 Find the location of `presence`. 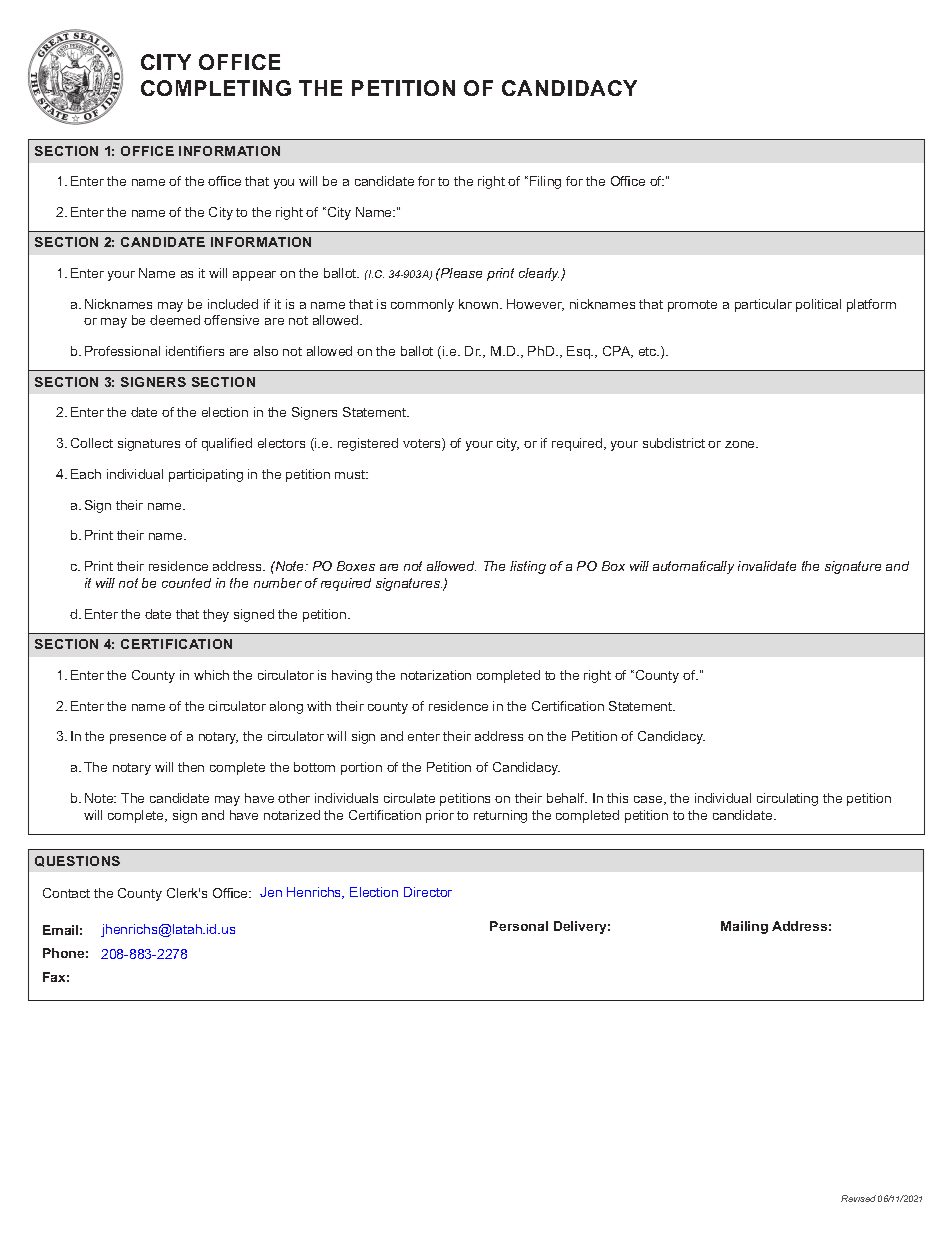

presence is located at coordinates (138, 739).
